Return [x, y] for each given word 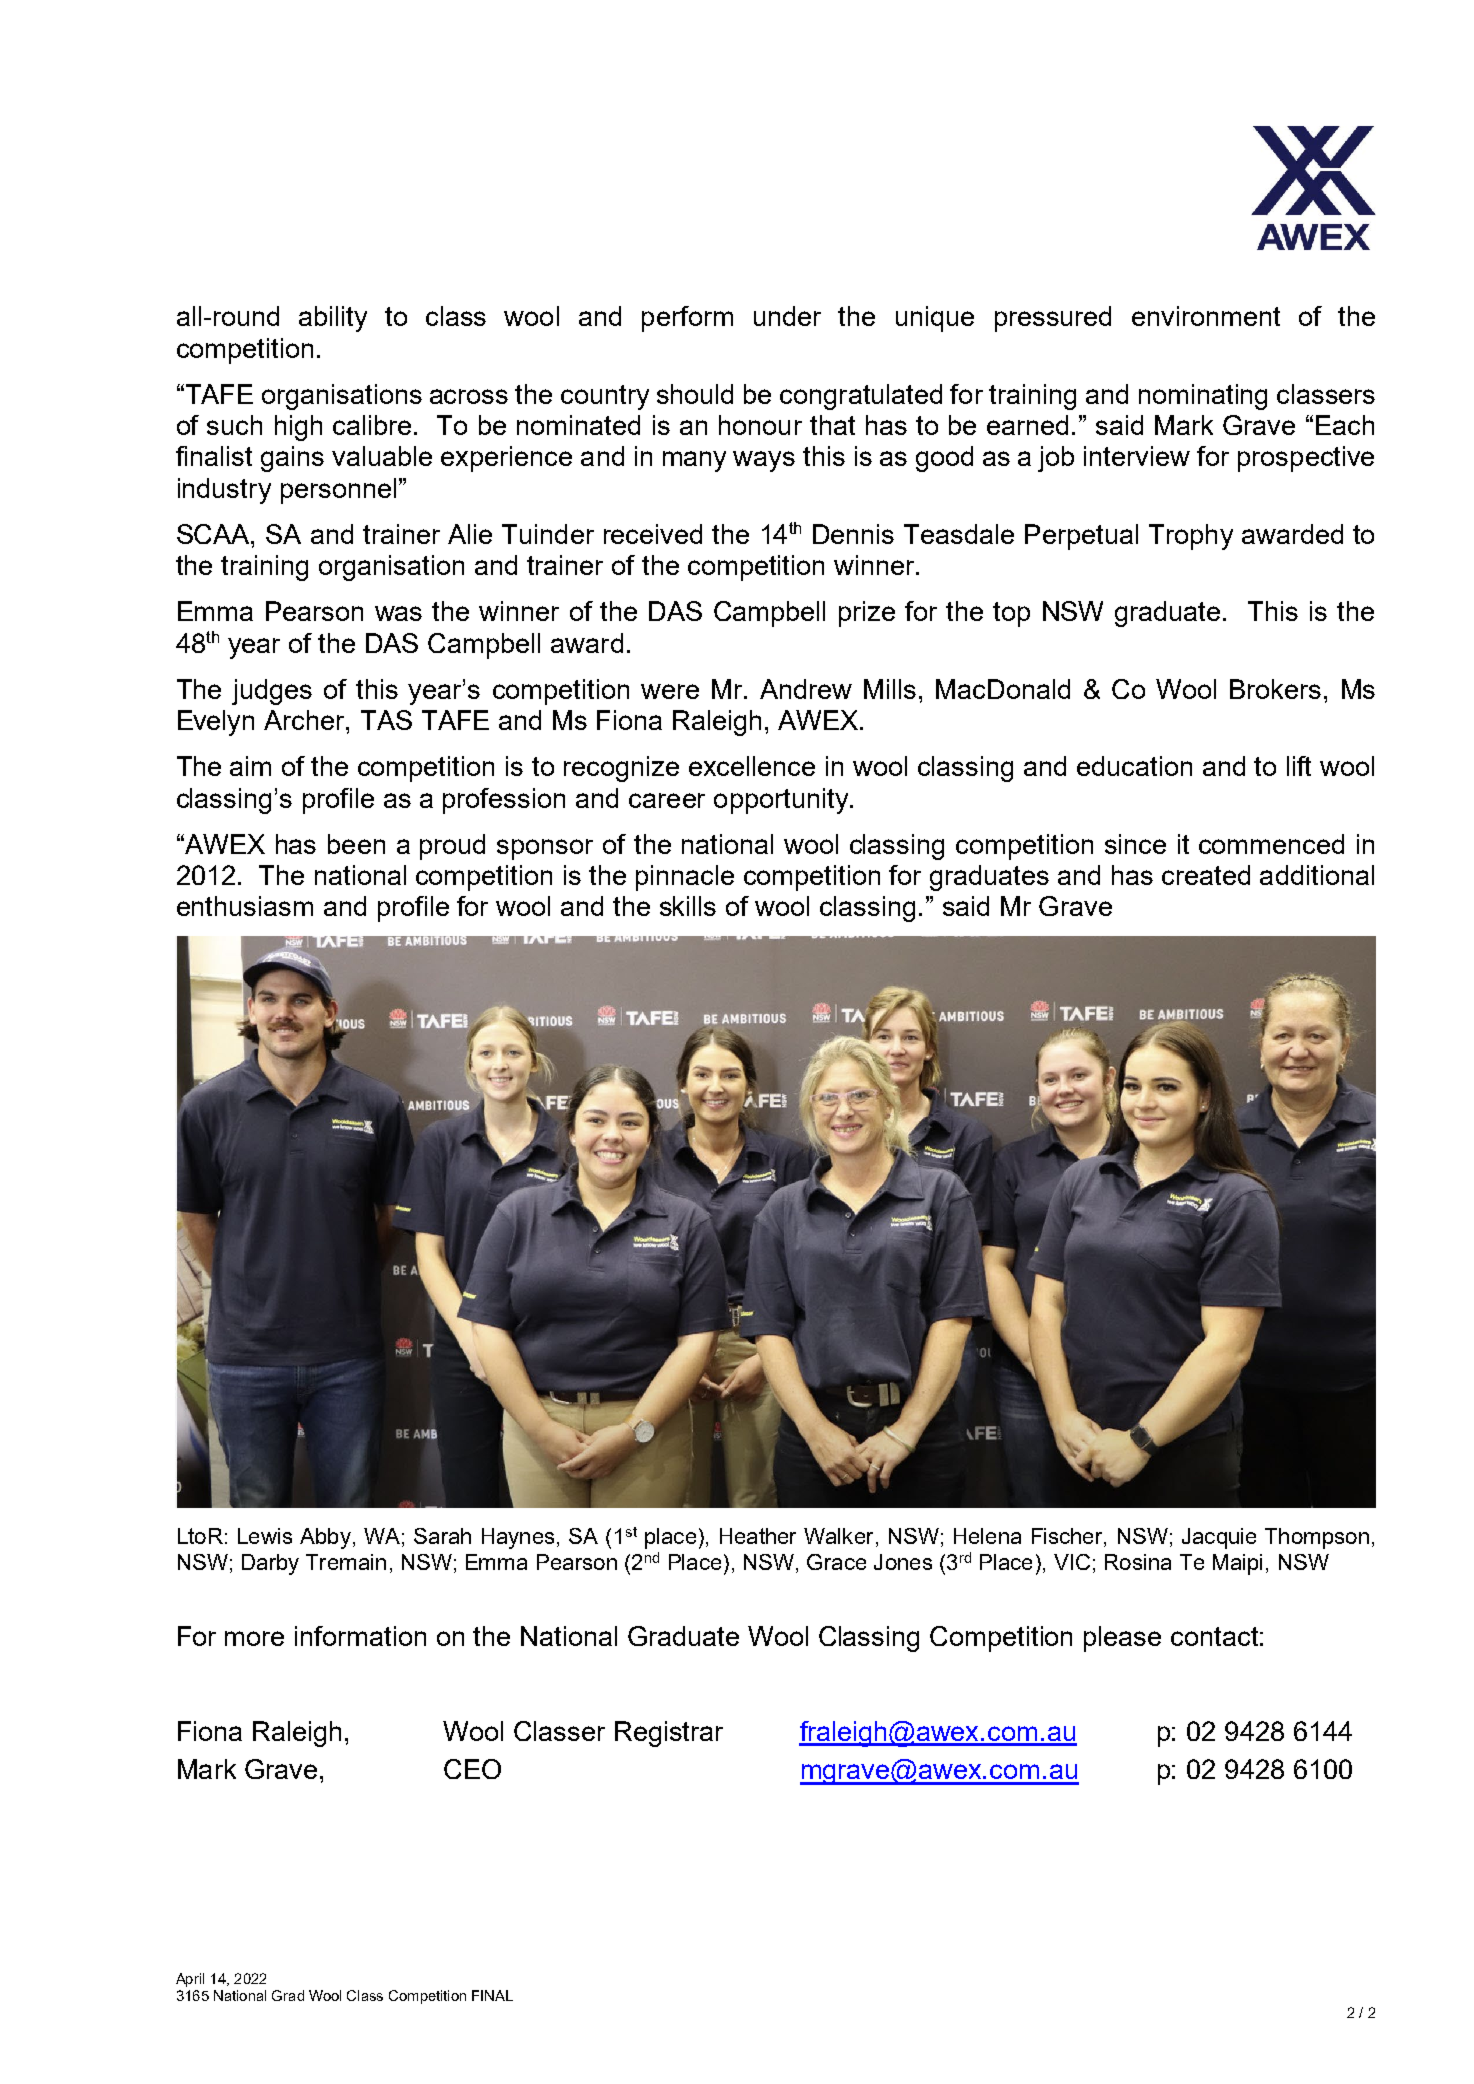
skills [688, 906]
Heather [758, 1536]
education [1134, 766]
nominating [1203, 397]
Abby [325, 1538]
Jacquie [1219, 1538]
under [787, 316]
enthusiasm [245, 906]
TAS [386, 720]
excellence [752, 766]
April [190, 1980]
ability [333, 319]
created [1206, 875]
